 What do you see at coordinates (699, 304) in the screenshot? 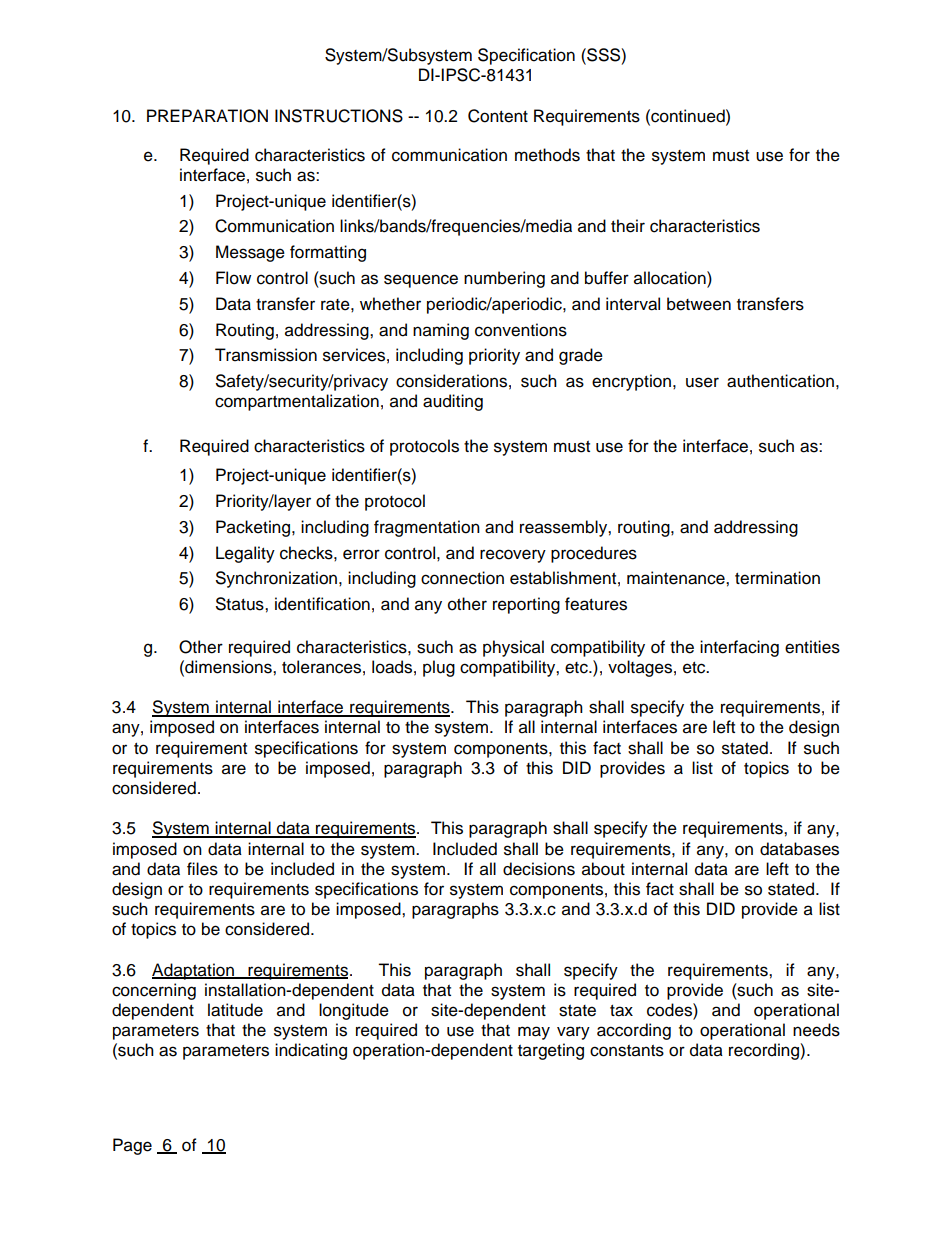
I see `between` at bounding box center [699, 304].
